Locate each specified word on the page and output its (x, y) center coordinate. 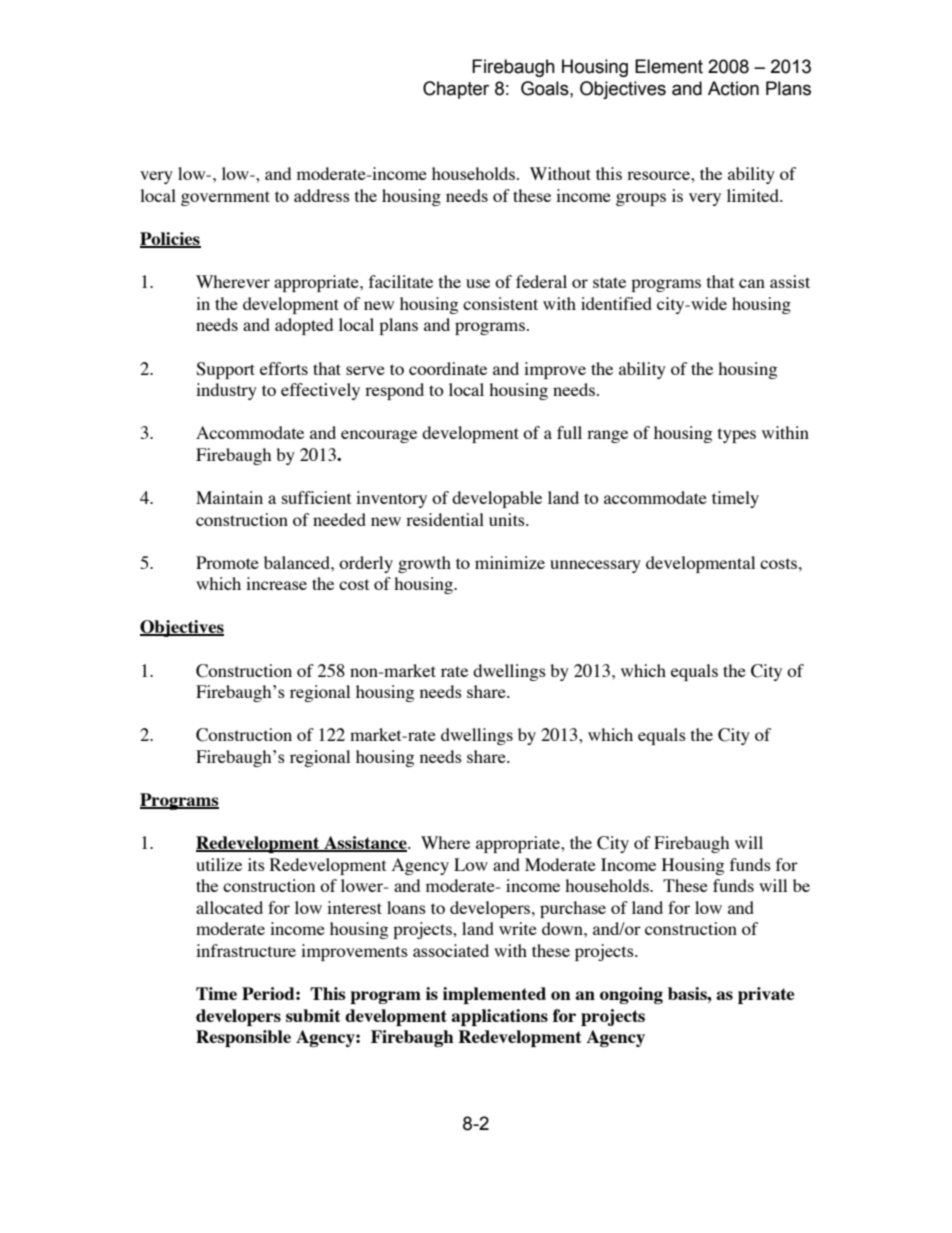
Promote (227, 562)
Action (733, 88)
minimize (510, 562)
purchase (573, 909)
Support (225, 370)
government (225, 198)
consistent (500, 303)
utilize (219, 864)
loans (406, 907)
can (752, 283)
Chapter (456, 90)
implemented (494, 995)
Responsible (243, 1038)
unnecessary (595, 566)
